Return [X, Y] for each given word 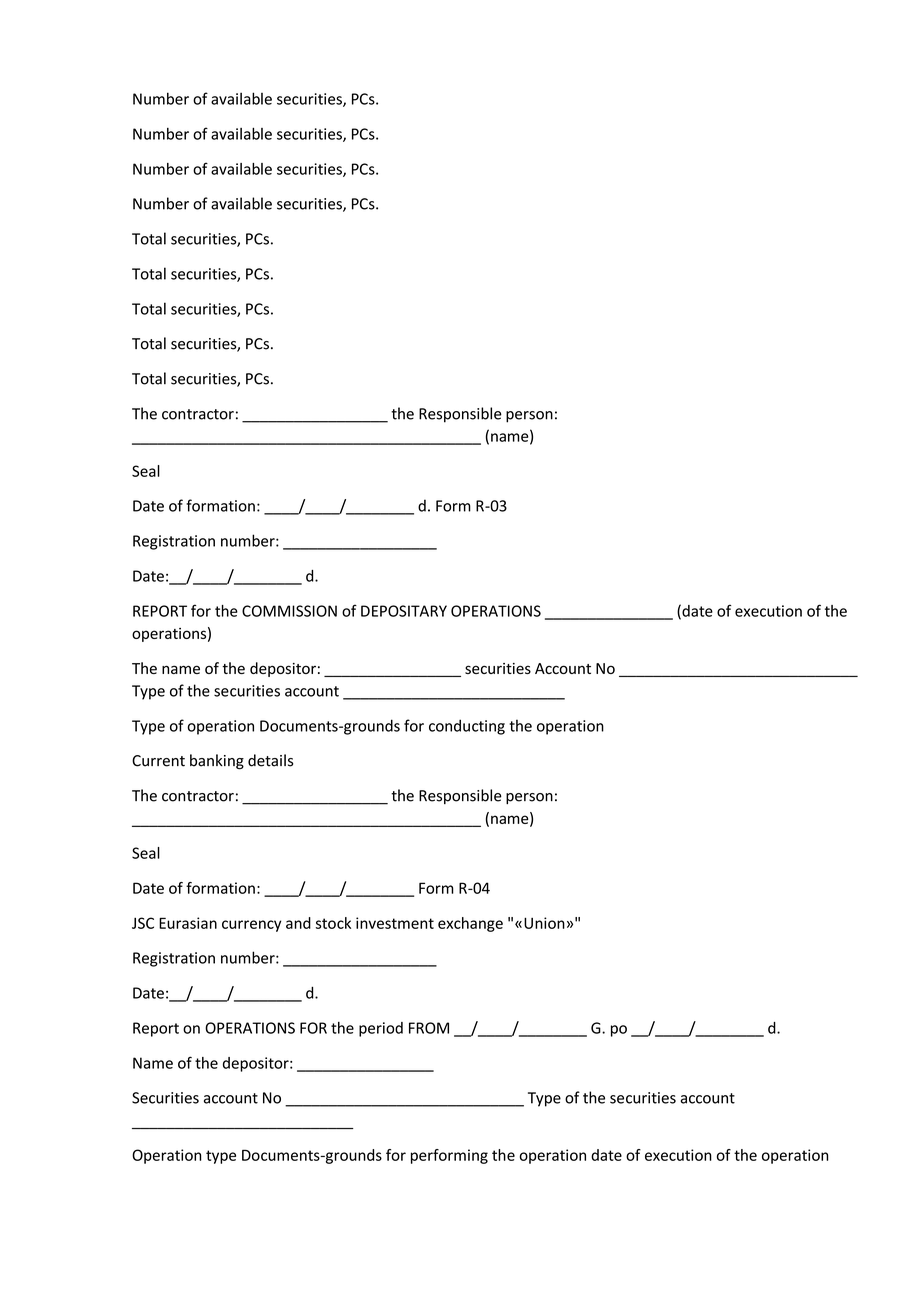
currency [251, 926]
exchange [470, 924]
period [381, 1029]
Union [544, 923]
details [270, 760]
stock [333, 923]
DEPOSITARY [404, 611]
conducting [467, 727]
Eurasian [188, 923]
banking [217, 762]
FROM [429, 1028]
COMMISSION [289, 611]
